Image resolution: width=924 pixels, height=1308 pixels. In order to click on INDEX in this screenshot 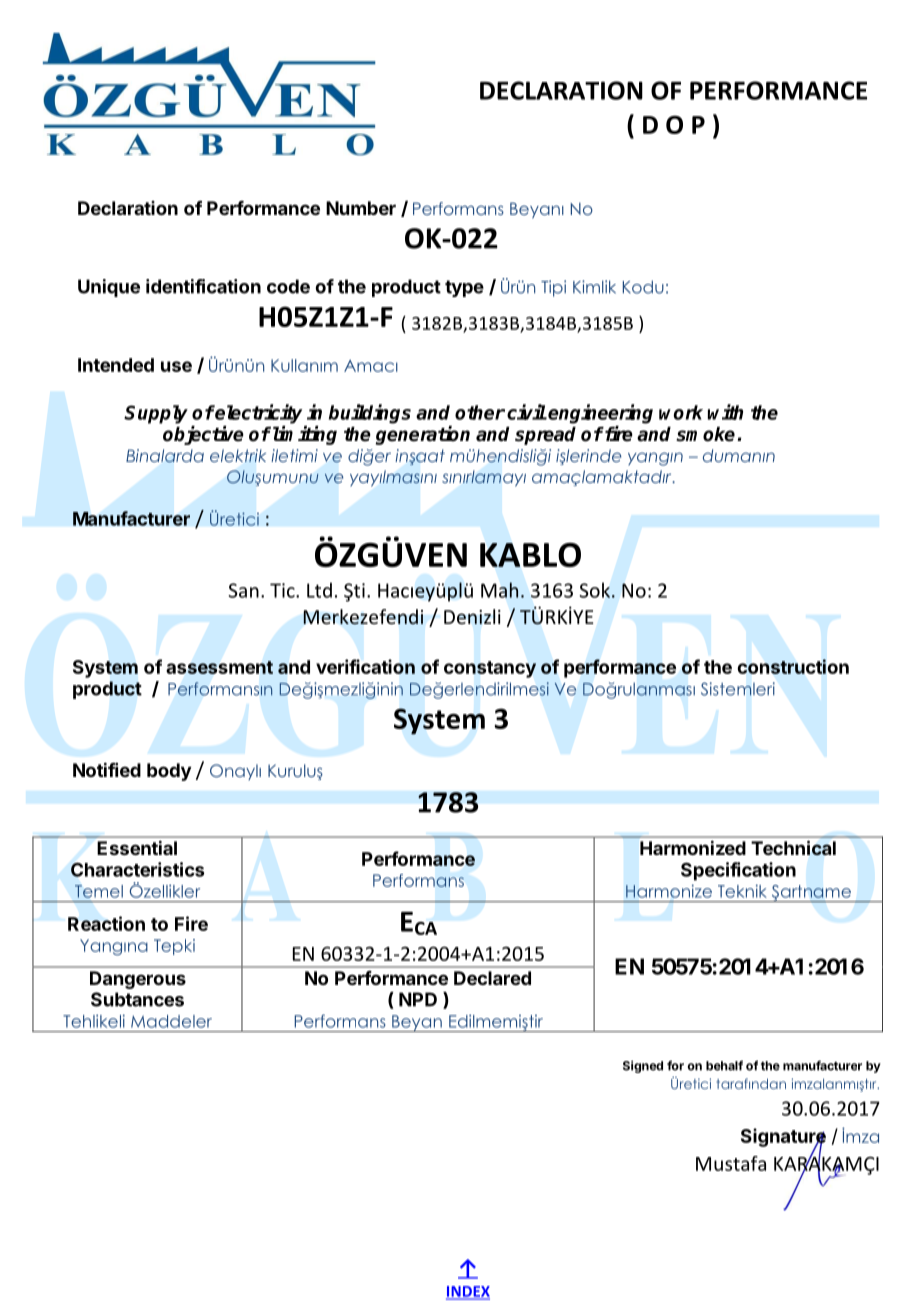, I will do `click(468, 1292)`.
